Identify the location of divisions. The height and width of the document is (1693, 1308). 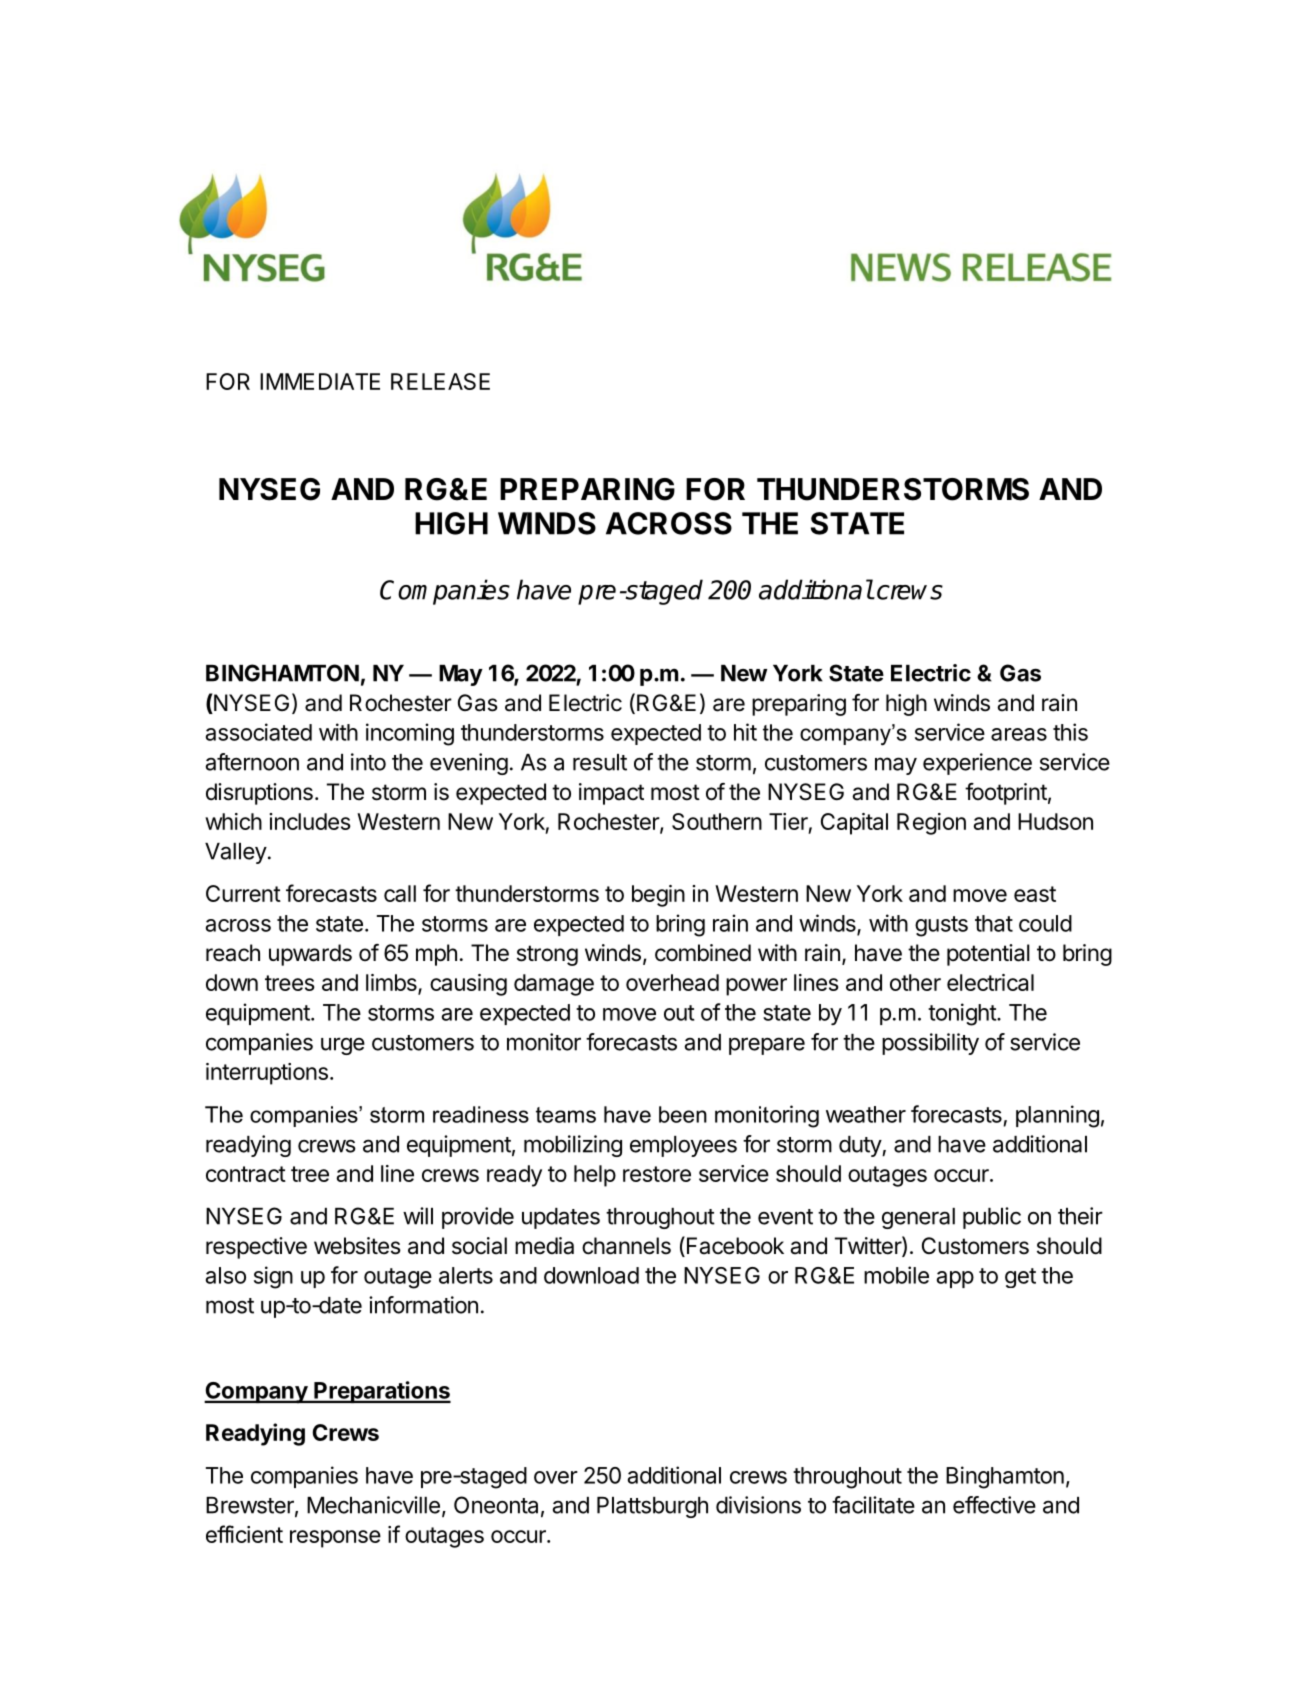
(758, 1505).
